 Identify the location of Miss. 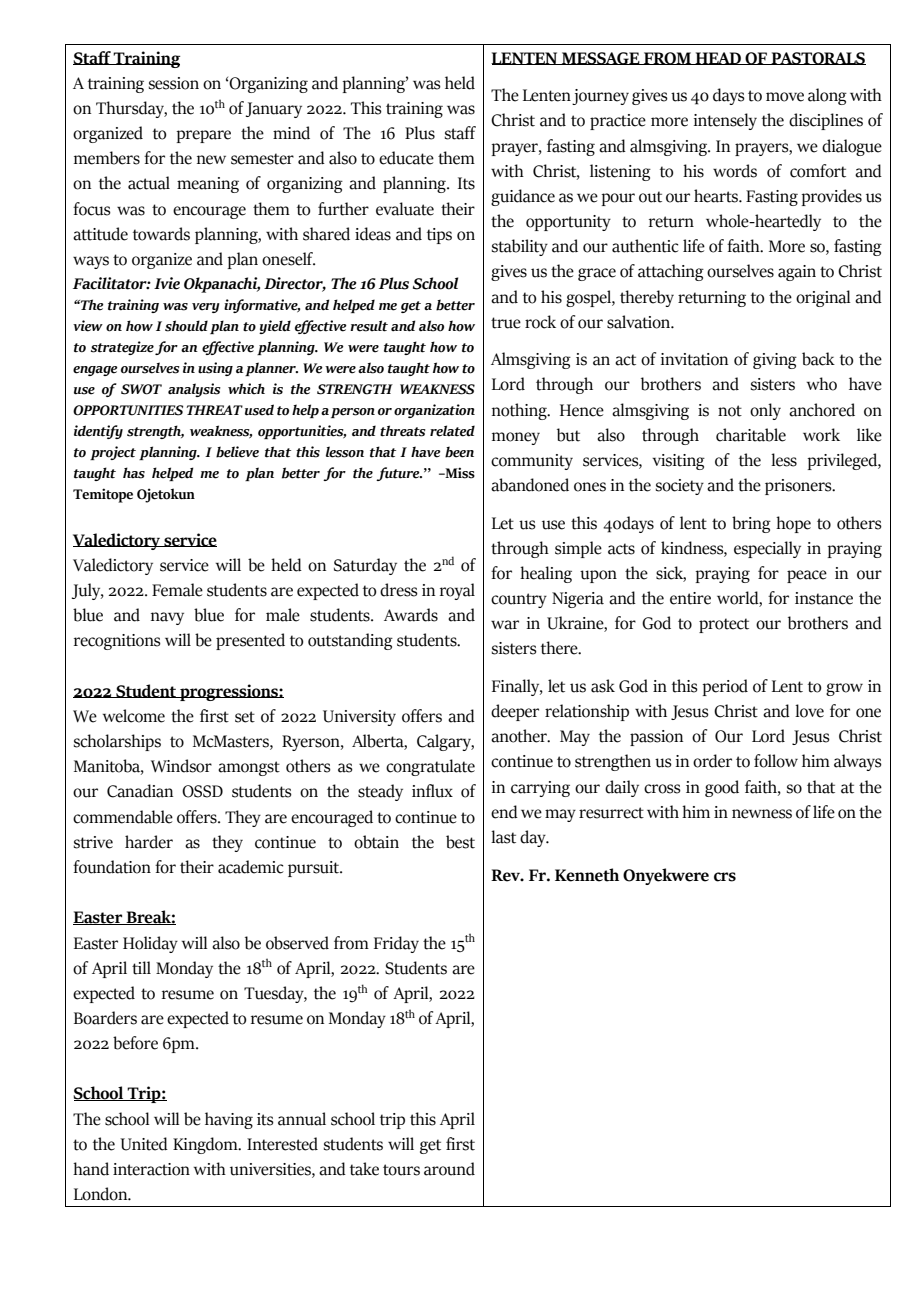
(459, 473).
